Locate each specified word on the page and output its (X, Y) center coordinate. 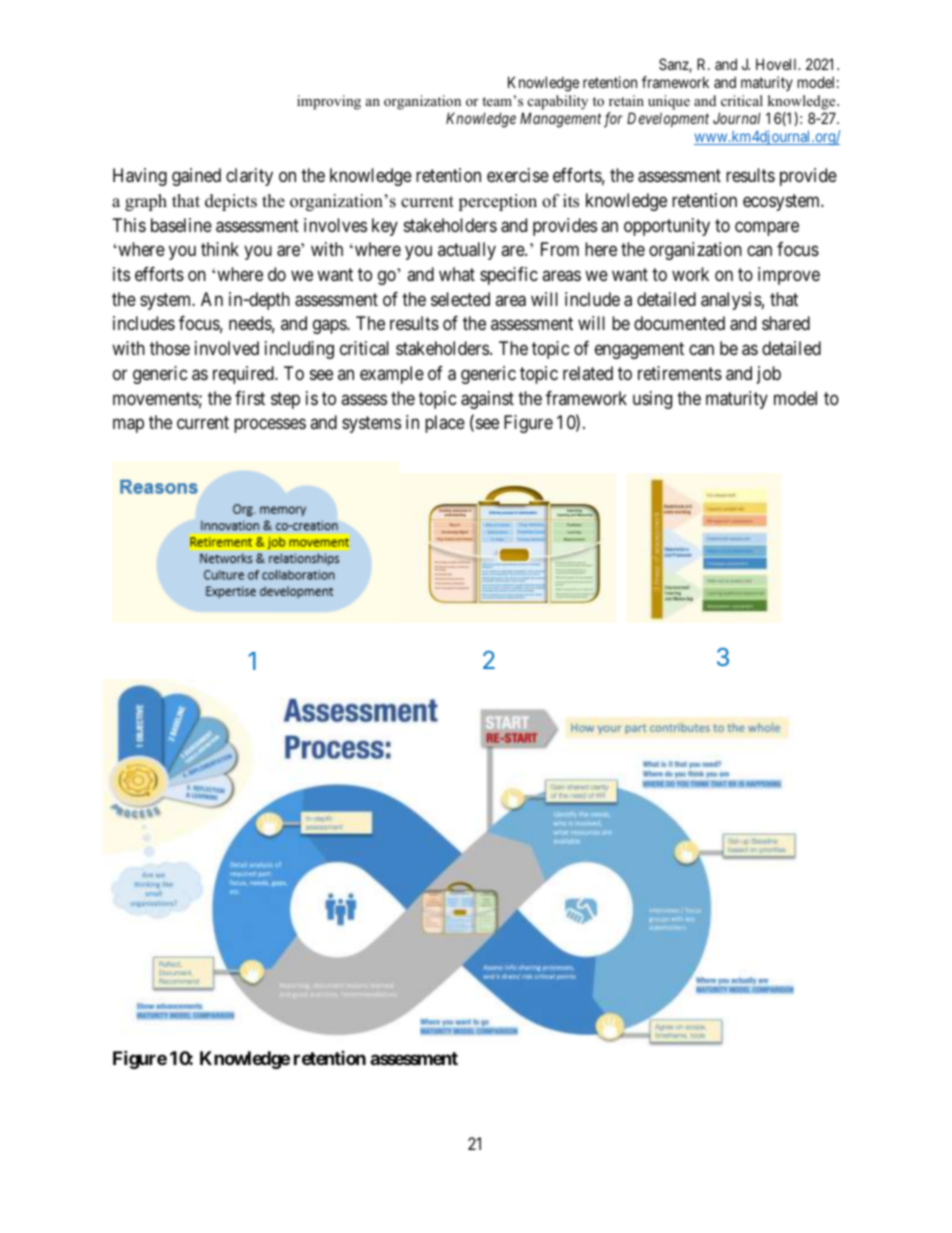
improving (329, 102)
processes (270, 426)
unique (669, 102)
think (220, 249)
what (457, 274)
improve (789, 276)
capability (558, 102)
